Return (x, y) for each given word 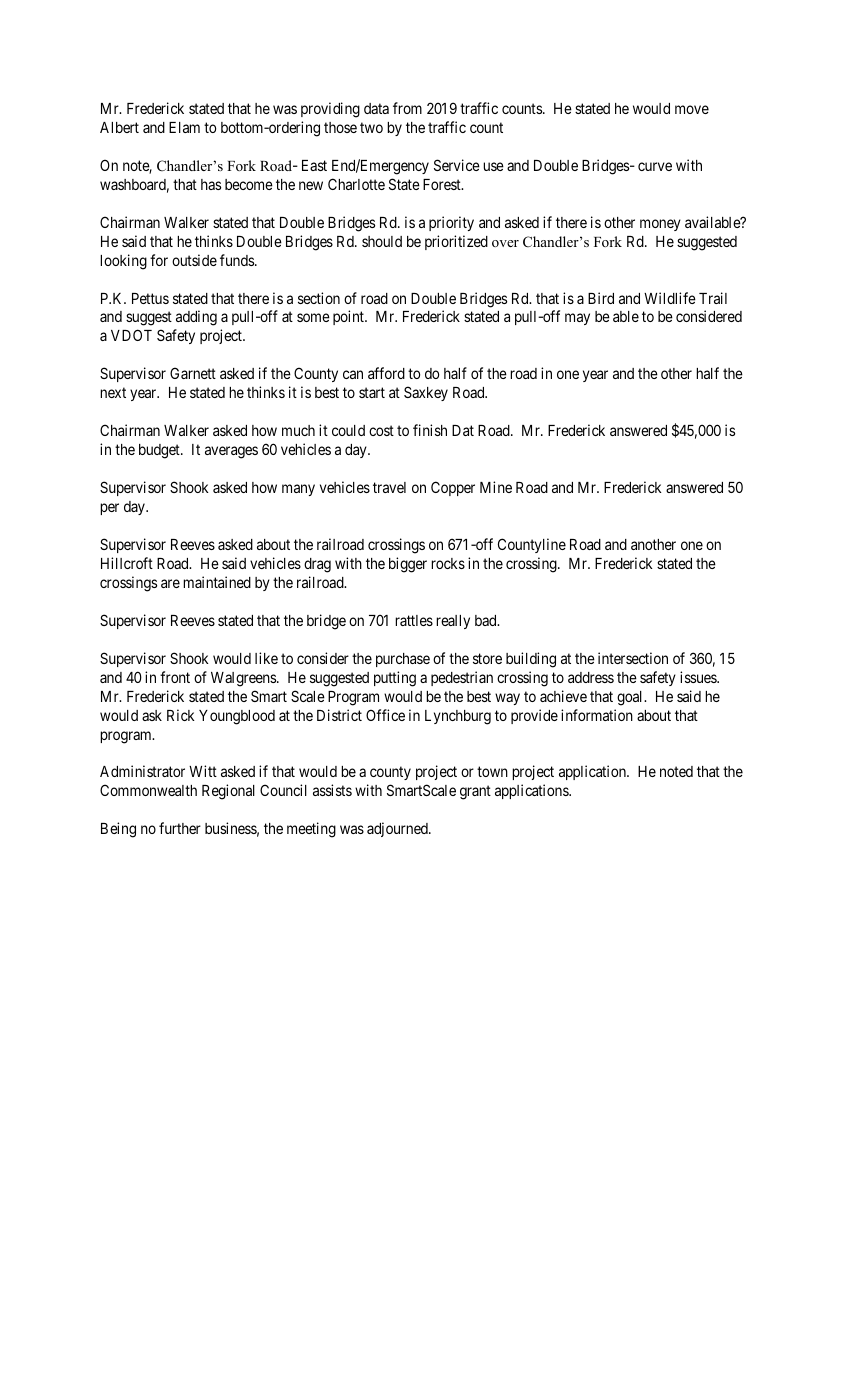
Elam (184, 127)
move (692, 109)
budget (160, 451)
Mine (496, 487)
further (180, 828)
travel (389, 487)
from (407, 108)
